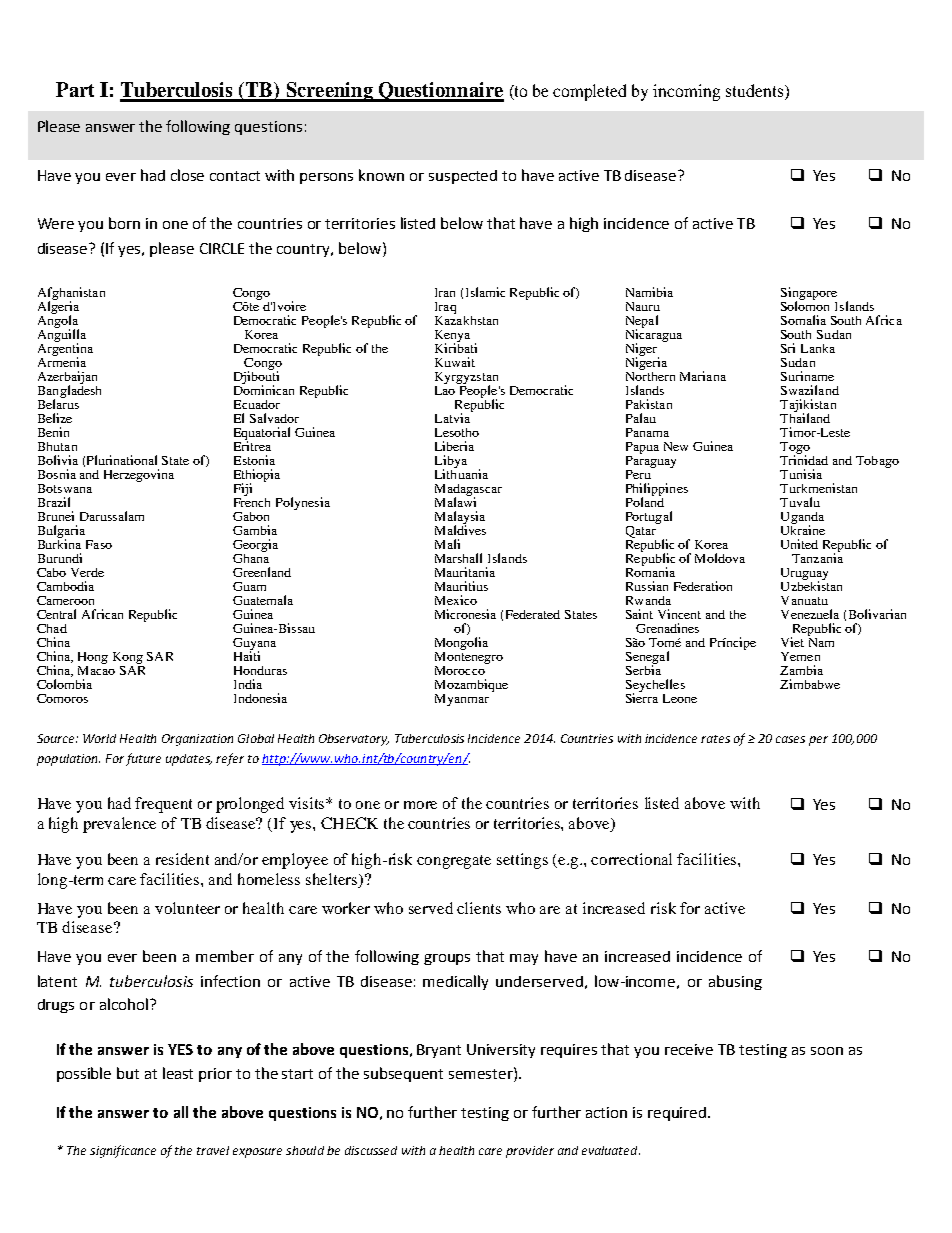 This screenshot has width=952, height=1233. What do you see at coordinates (805, 305) in the screenshot?
I see `Solomon` at bounding box center [805, 305].
